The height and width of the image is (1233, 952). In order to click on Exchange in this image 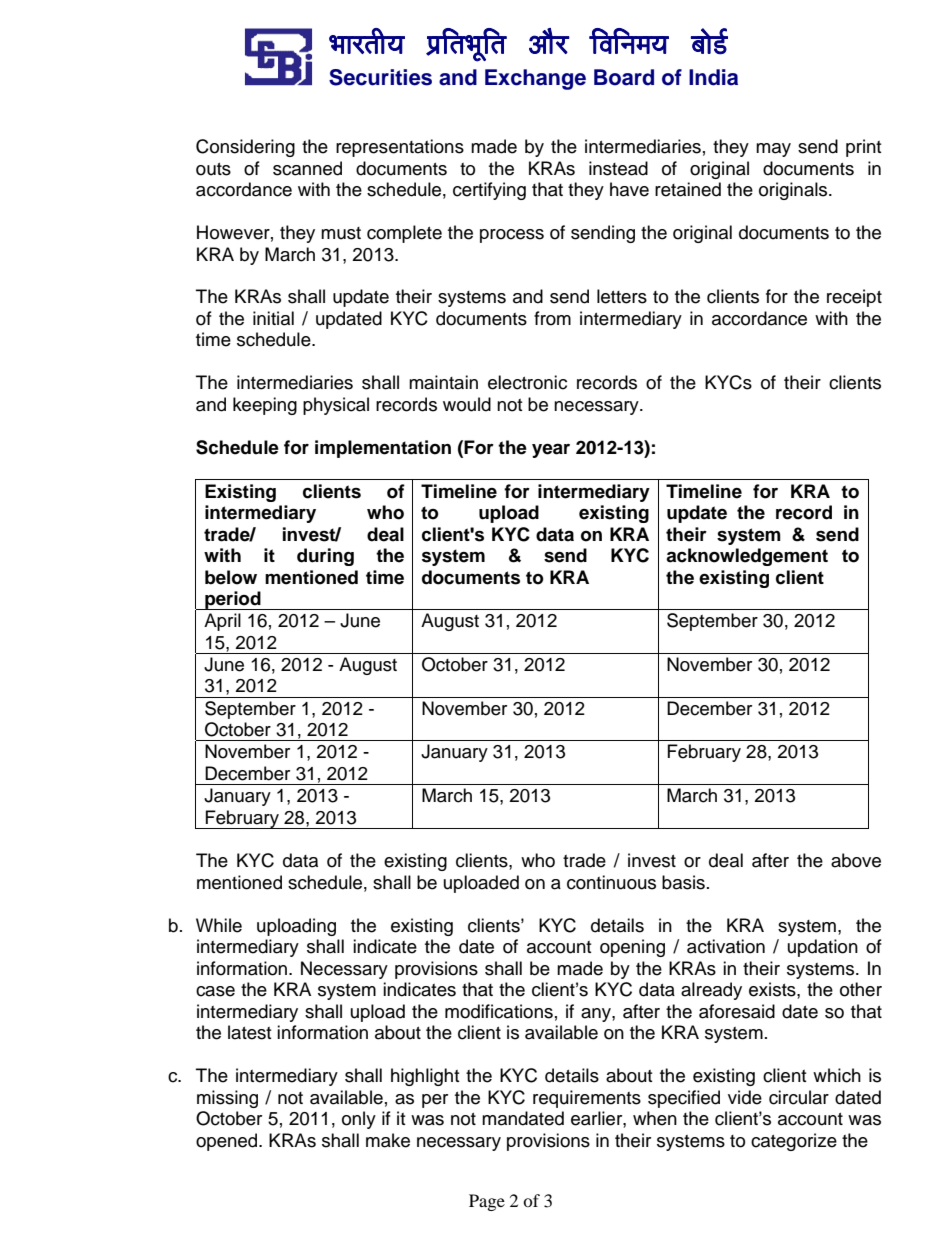, I will do `click(535, 79)`.
